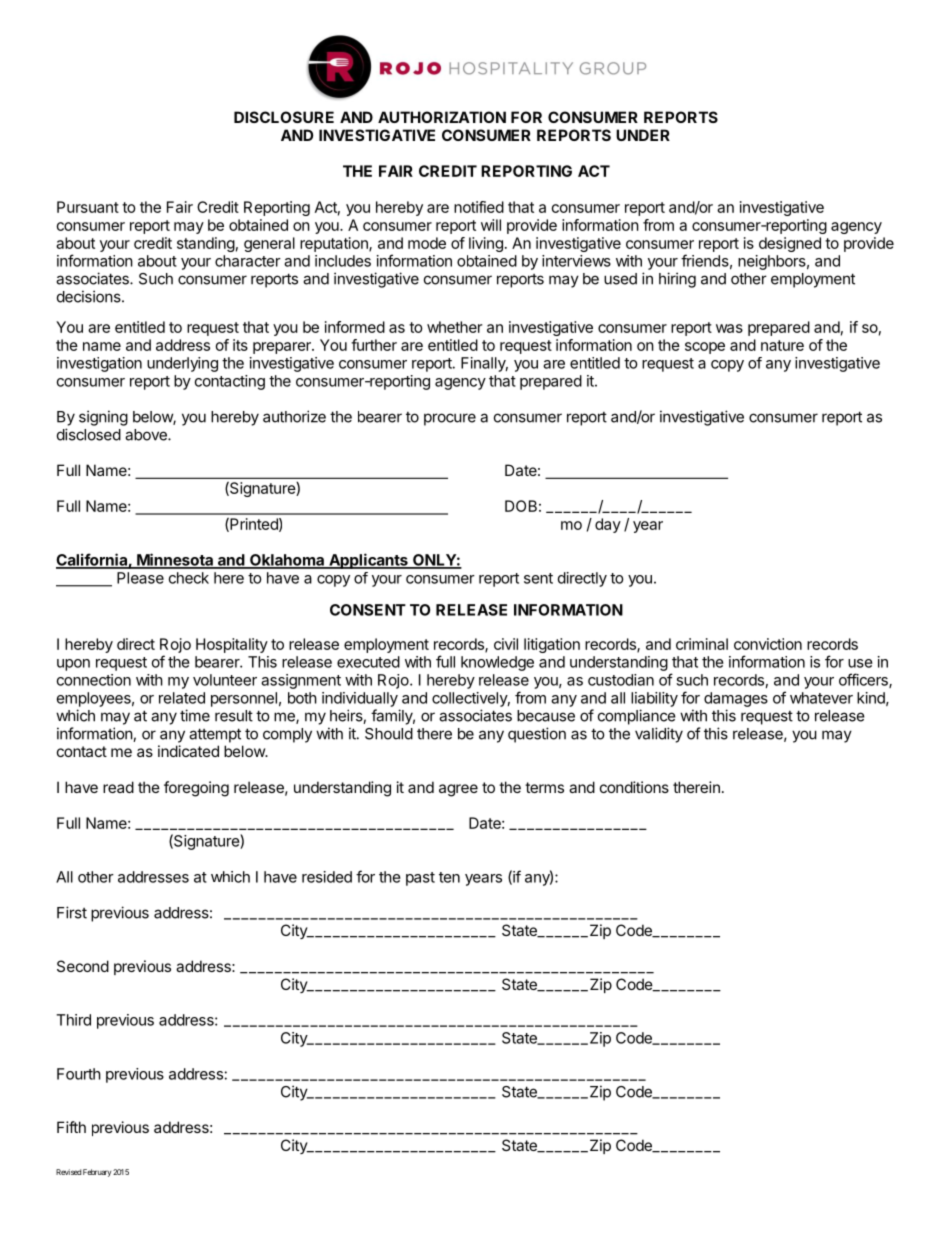  I want to click on Pursuant, so click(88, 207).
